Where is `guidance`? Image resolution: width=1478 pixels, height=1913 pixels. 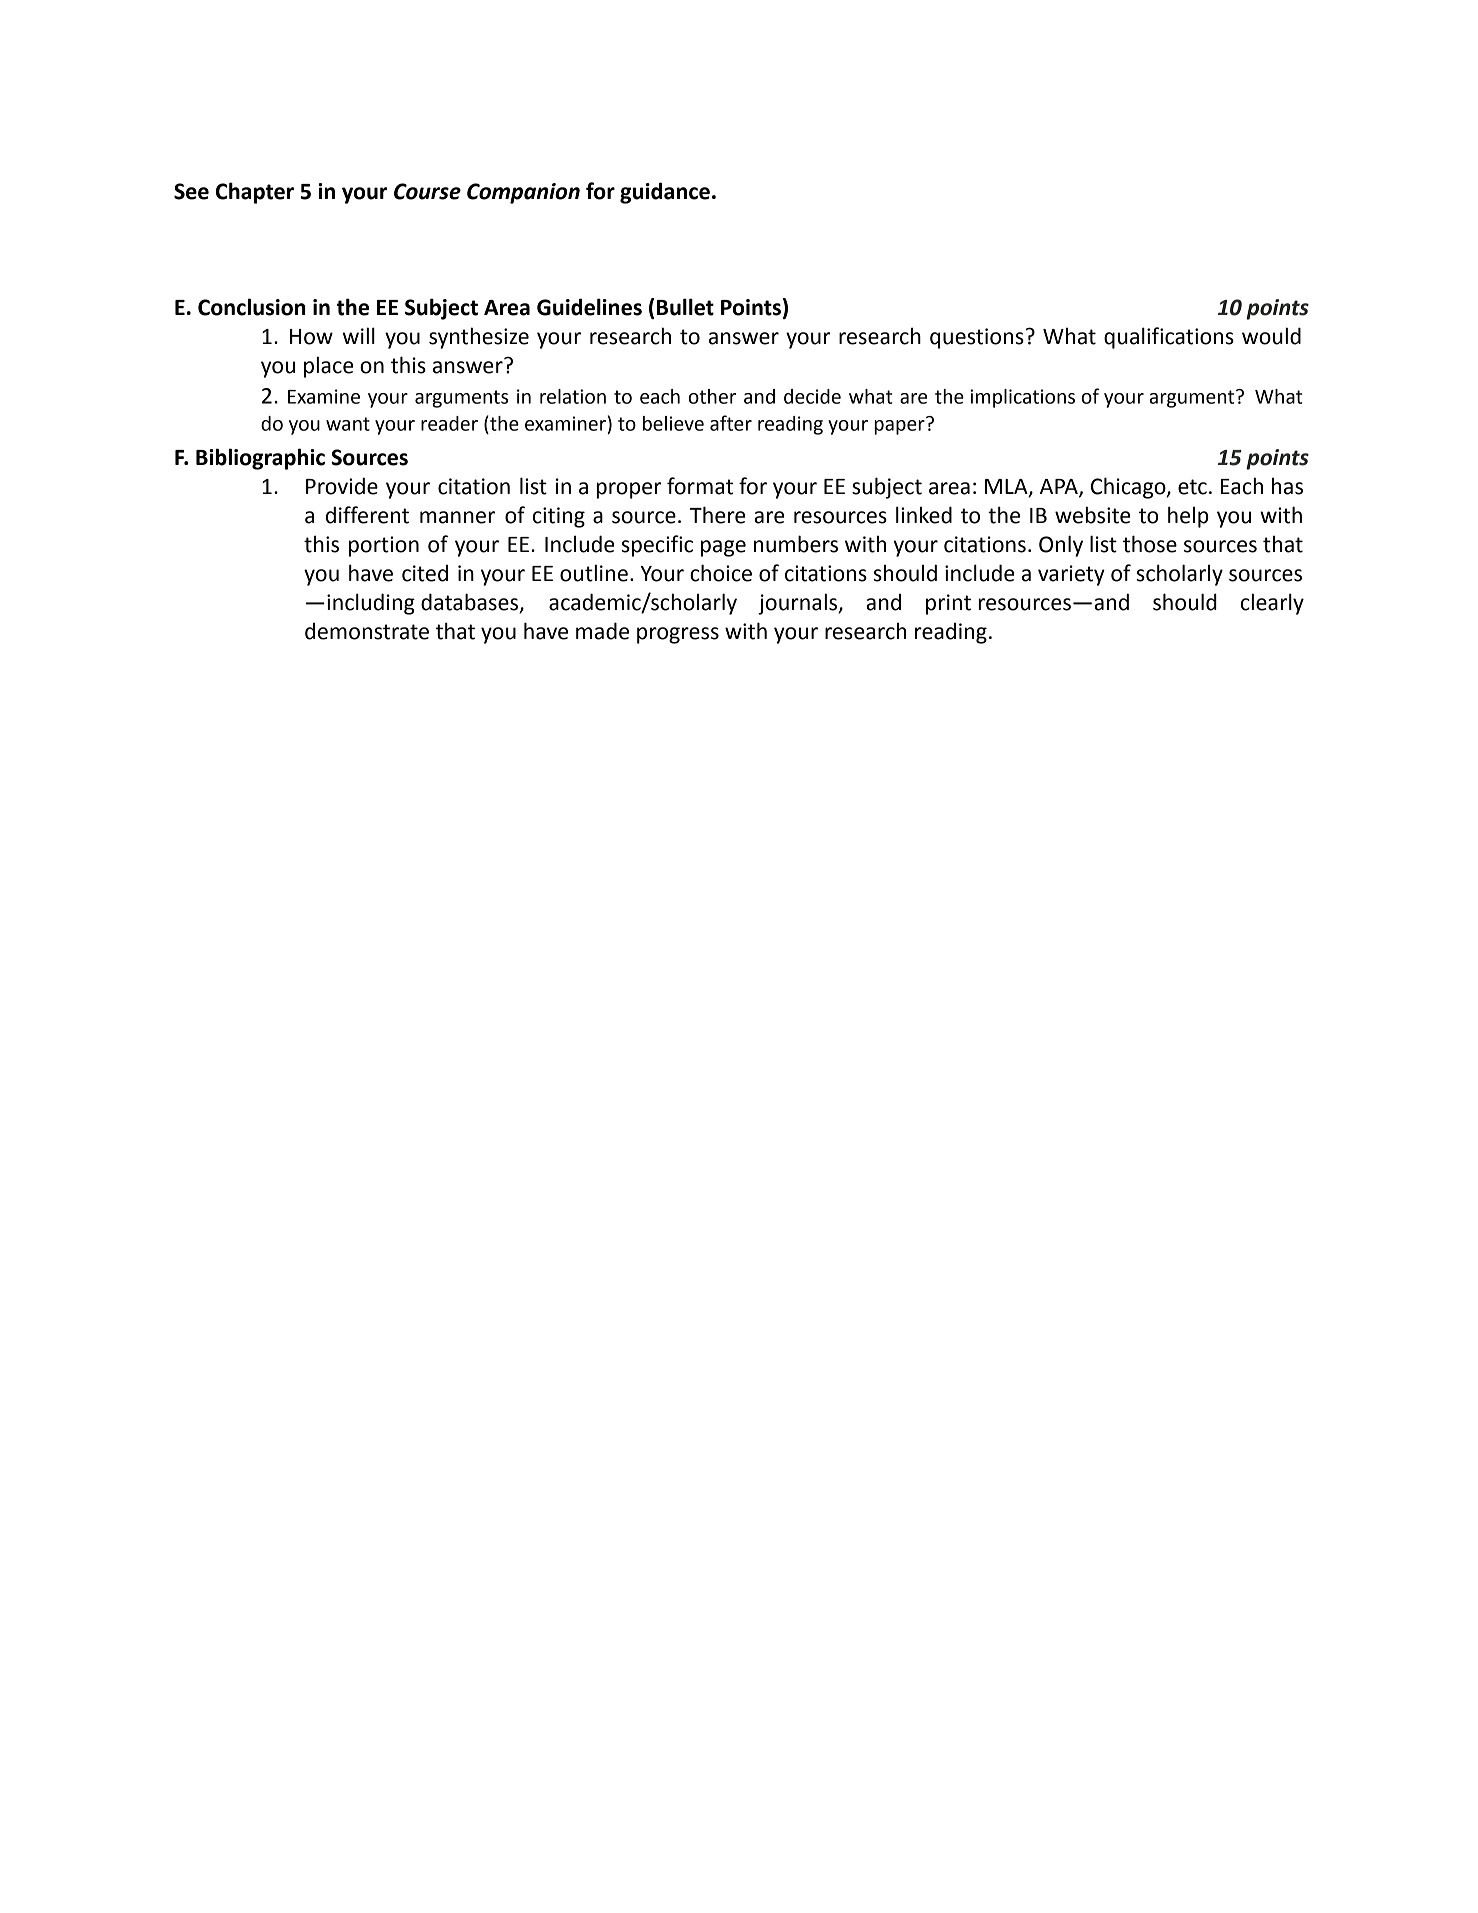
guidance is located at coordinates (665, 193).
